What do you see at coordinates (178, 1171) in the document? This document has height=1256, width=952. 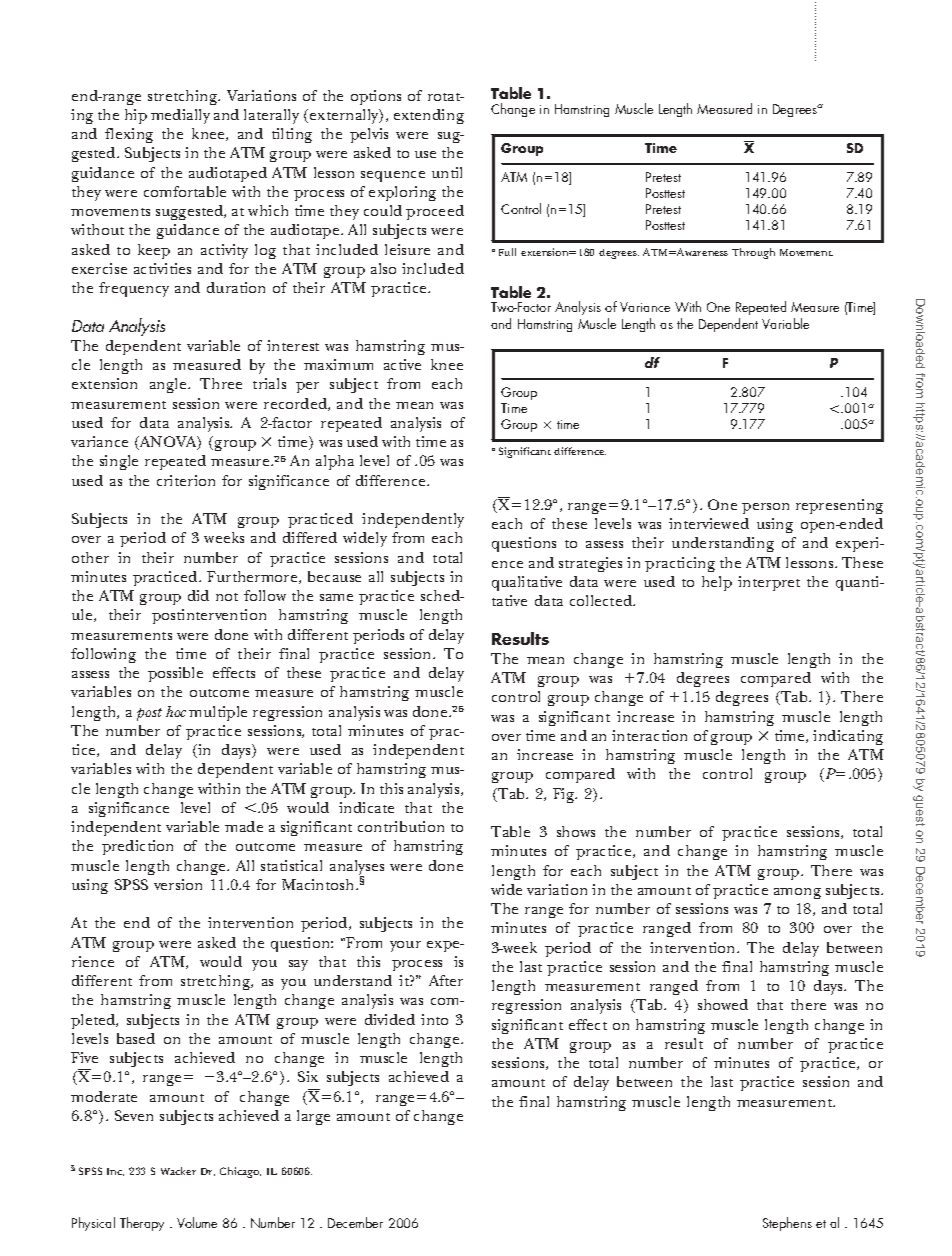 I see `Wacker` at bounding box center [178, 1171].
